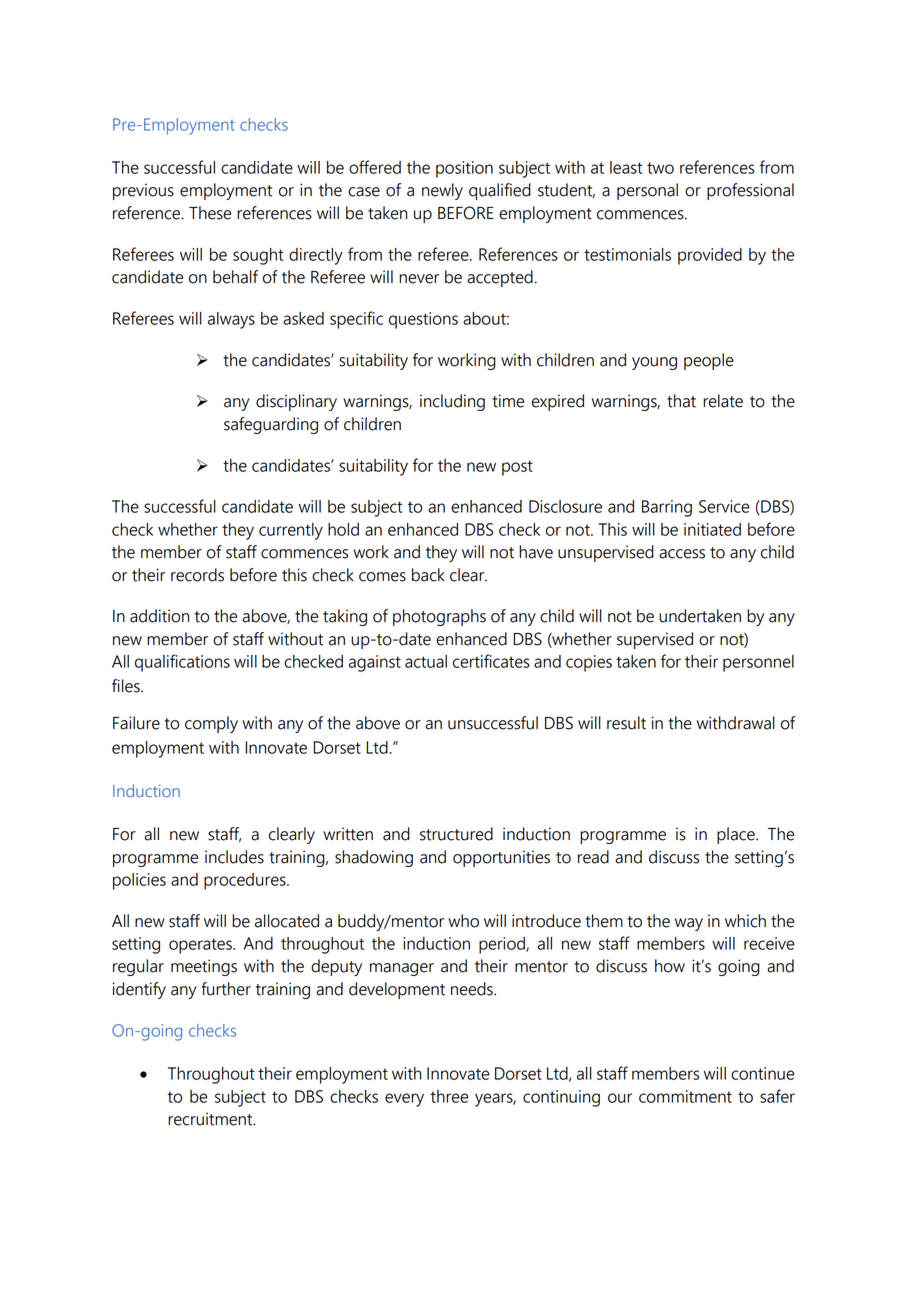 This screenshot has height=1308, width=924. Describe the element at coordinates (226, 989) in the screenshot. I see `further` at that location.
